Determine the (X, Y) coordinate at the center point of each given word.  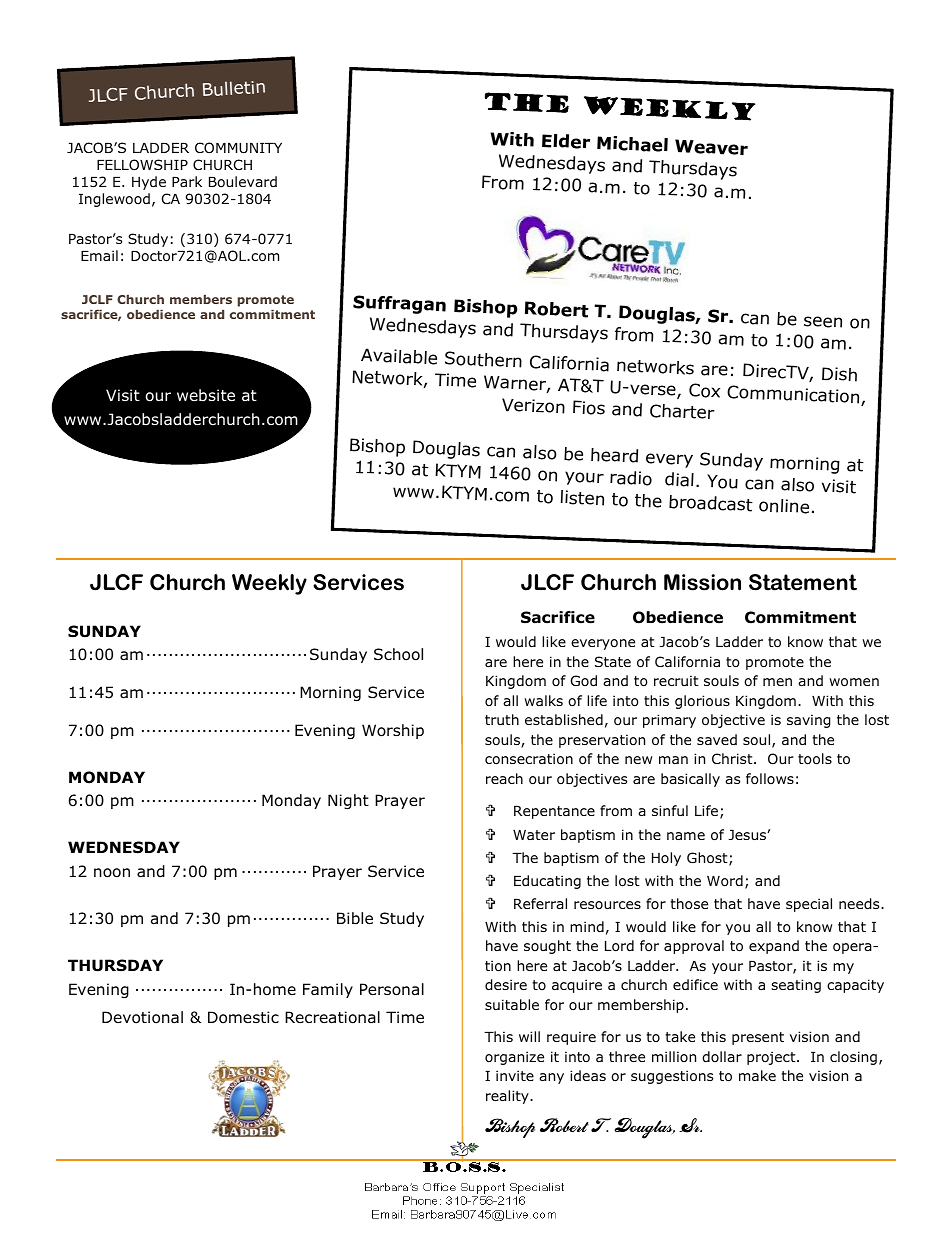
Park (187, 181)
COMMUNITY (238, 148)
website (206, 395)
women (854, 682)
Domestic (243, 1017)
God (584, 680)
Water (534, 835)
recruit (676, 680)
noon (112, 873)
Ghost (708, 859)
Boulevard (243, 182)
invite (515, 1075)
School (398, 654)
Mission (702, 582)
